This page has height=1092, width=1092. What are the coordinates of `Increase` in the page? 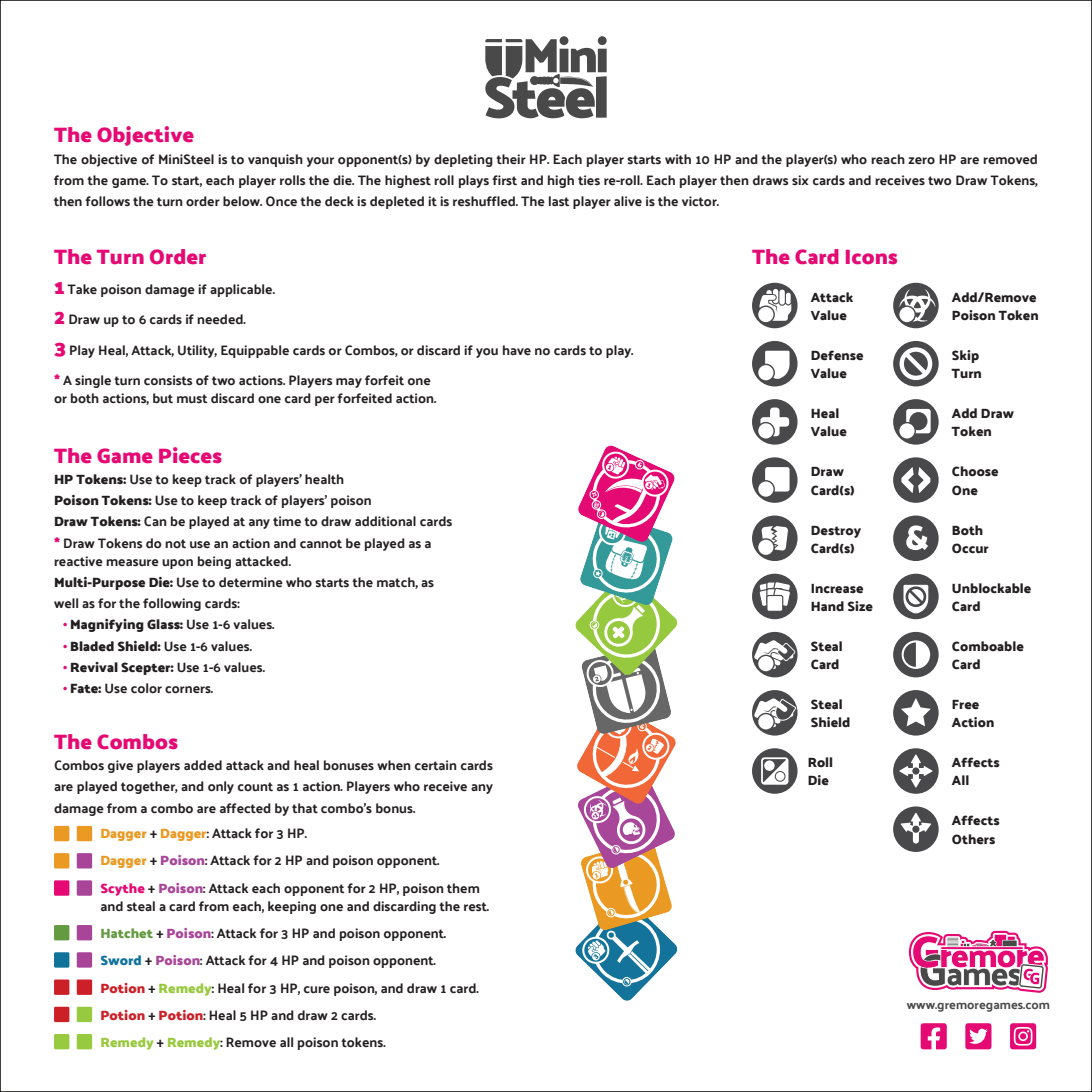 It's located at (837, 589).
